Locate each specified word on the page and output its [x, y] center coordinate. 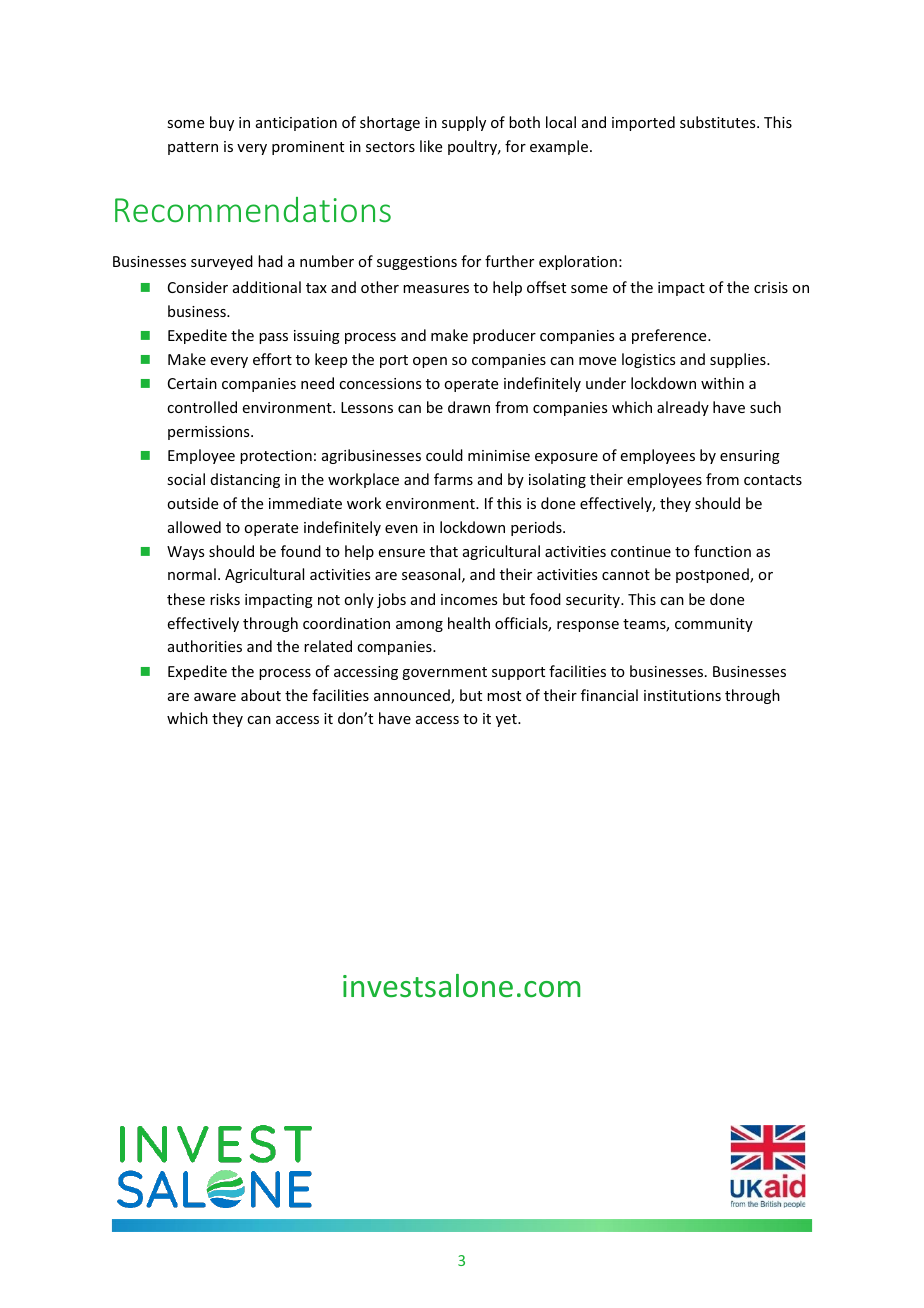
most [504, 696]
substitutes [719, 122]
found [301, 551]
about [261, 695]
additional [267, 287]
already [683, 408]
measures [436, 289]
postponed [713, 575]
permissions [210, 433]
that [444, 551]
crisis [771, 287]
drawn [469, 407]
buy [222, 123]
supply [464, 123]
